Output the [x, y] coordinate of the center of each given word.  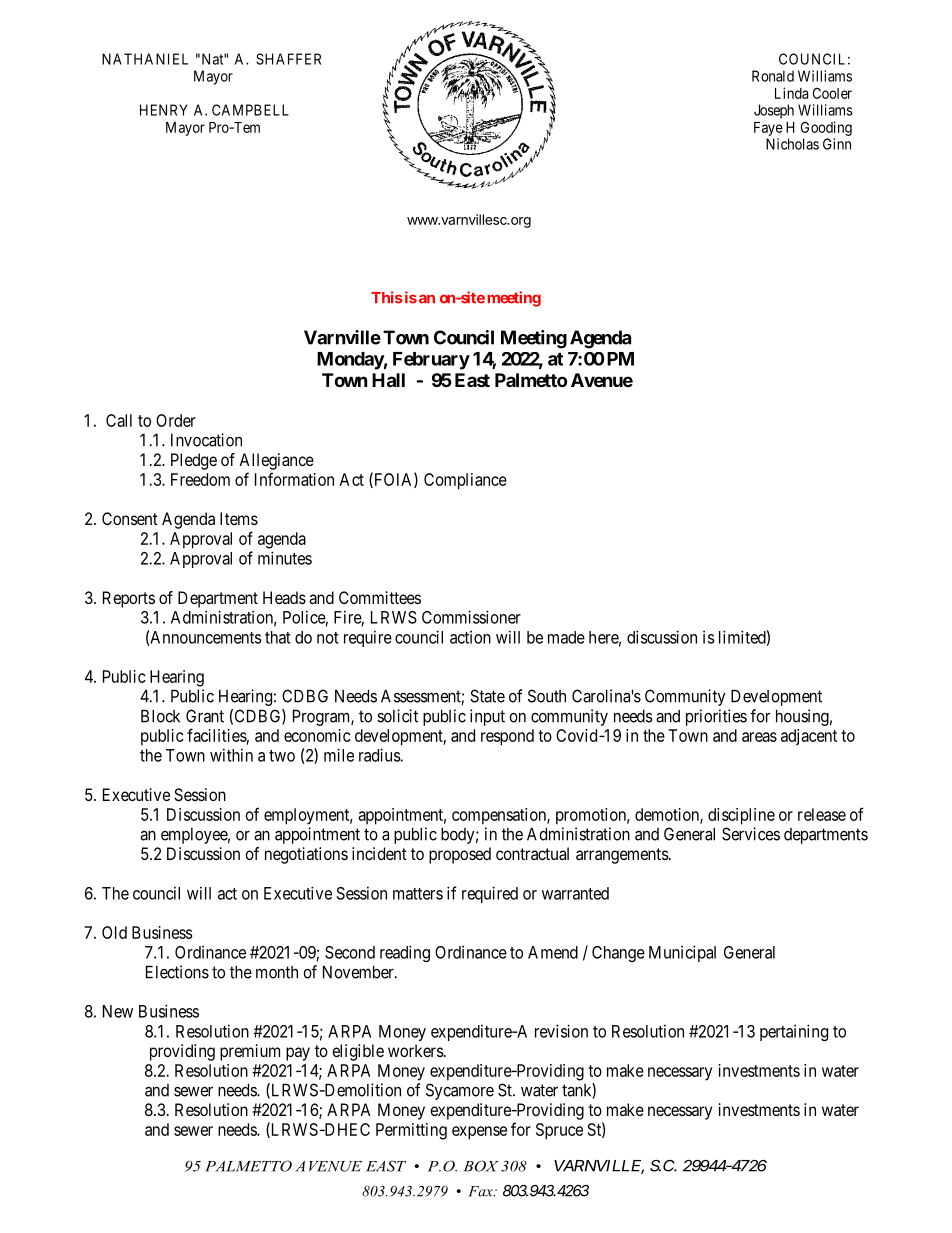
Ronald [773, 76]
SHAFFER [288, 59]
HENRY [164, 110]
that [277, 637]
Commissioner [471, 617]
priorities [716, 717]
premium [250, 1052]
